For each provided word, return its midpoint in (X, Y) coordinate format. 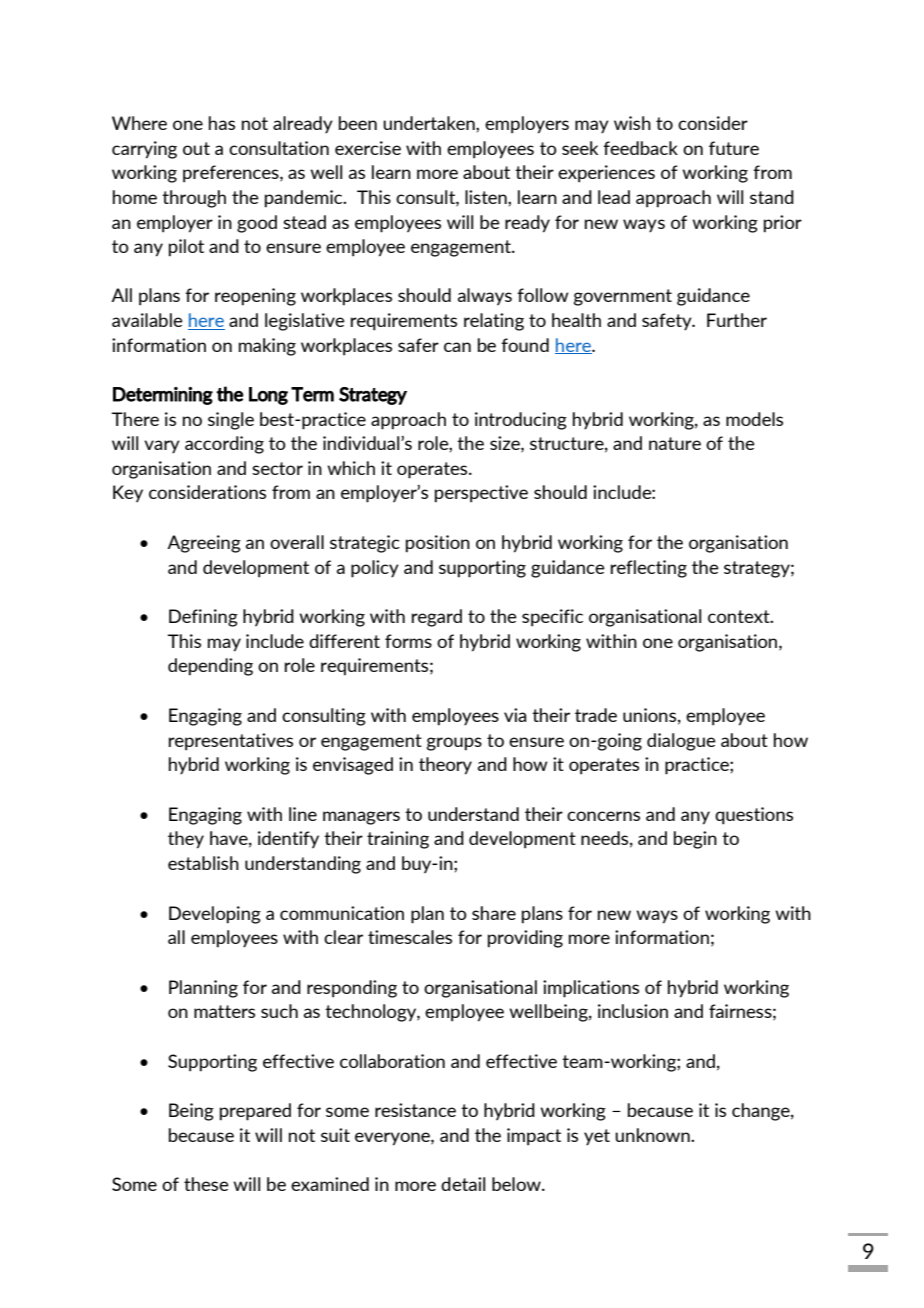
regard (437, 618)
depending (210, 667)
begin (695, 840)
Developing (215, 915)
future (734, 148)
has (222, 123)
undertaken (430, 123)
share (494, 913)
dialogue (681, 742)
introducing (521, 421)
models (754, 419)
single (231, 421)
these (206, 1184)
